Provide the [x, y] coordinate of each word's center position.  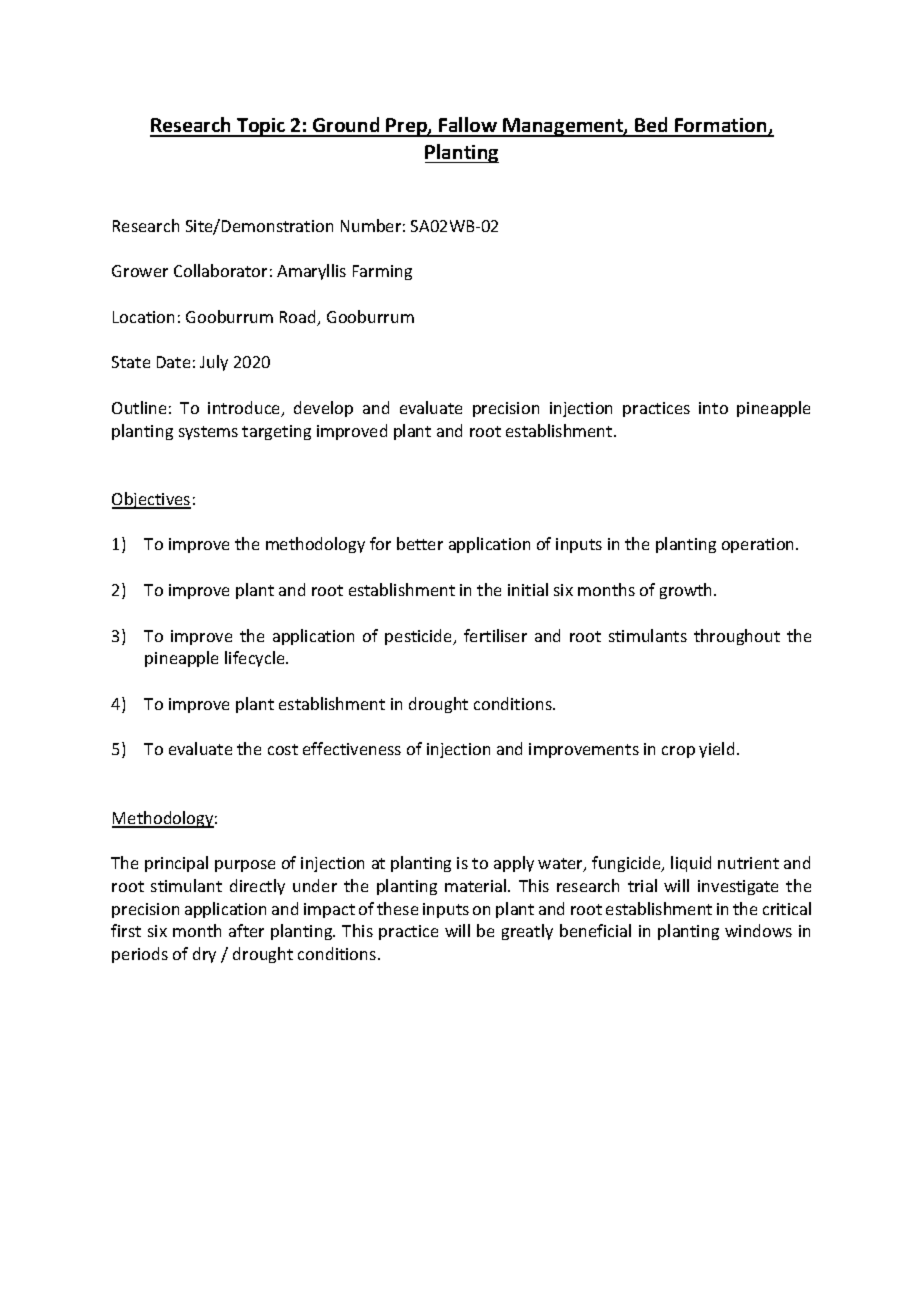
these [397, 908]
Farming [382, 272]
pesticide [420, 637]
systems [208, 433]
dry [204, 955]
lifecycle [256, 659]
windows [758, 930]
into [713, 408]
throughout [737, 637]
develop [323, 409]
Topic [261, 127]
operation [759, 545]
